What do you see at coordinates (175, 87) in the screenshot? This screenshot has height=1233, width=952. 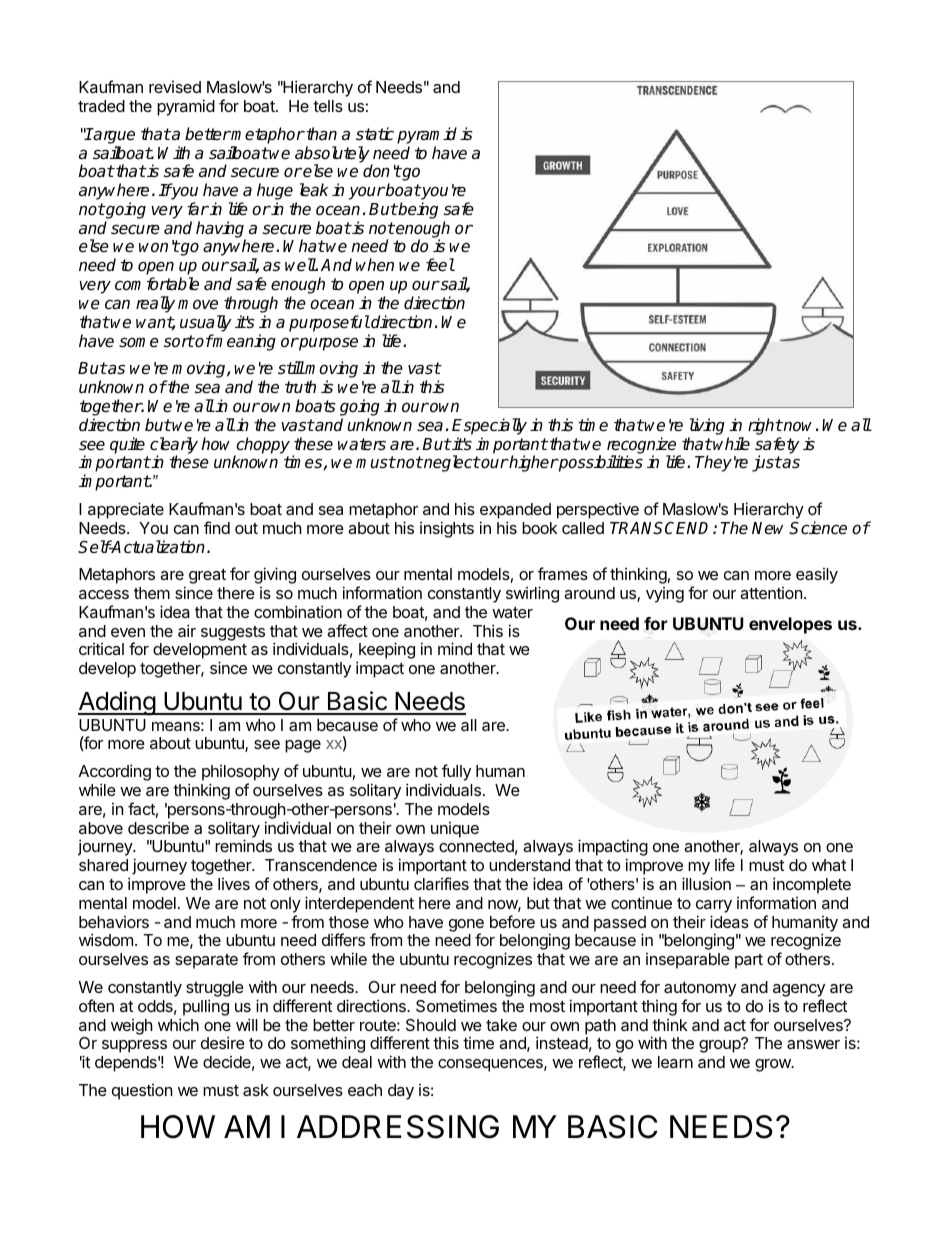 I see `revised` at bounding box center [175, 87].
